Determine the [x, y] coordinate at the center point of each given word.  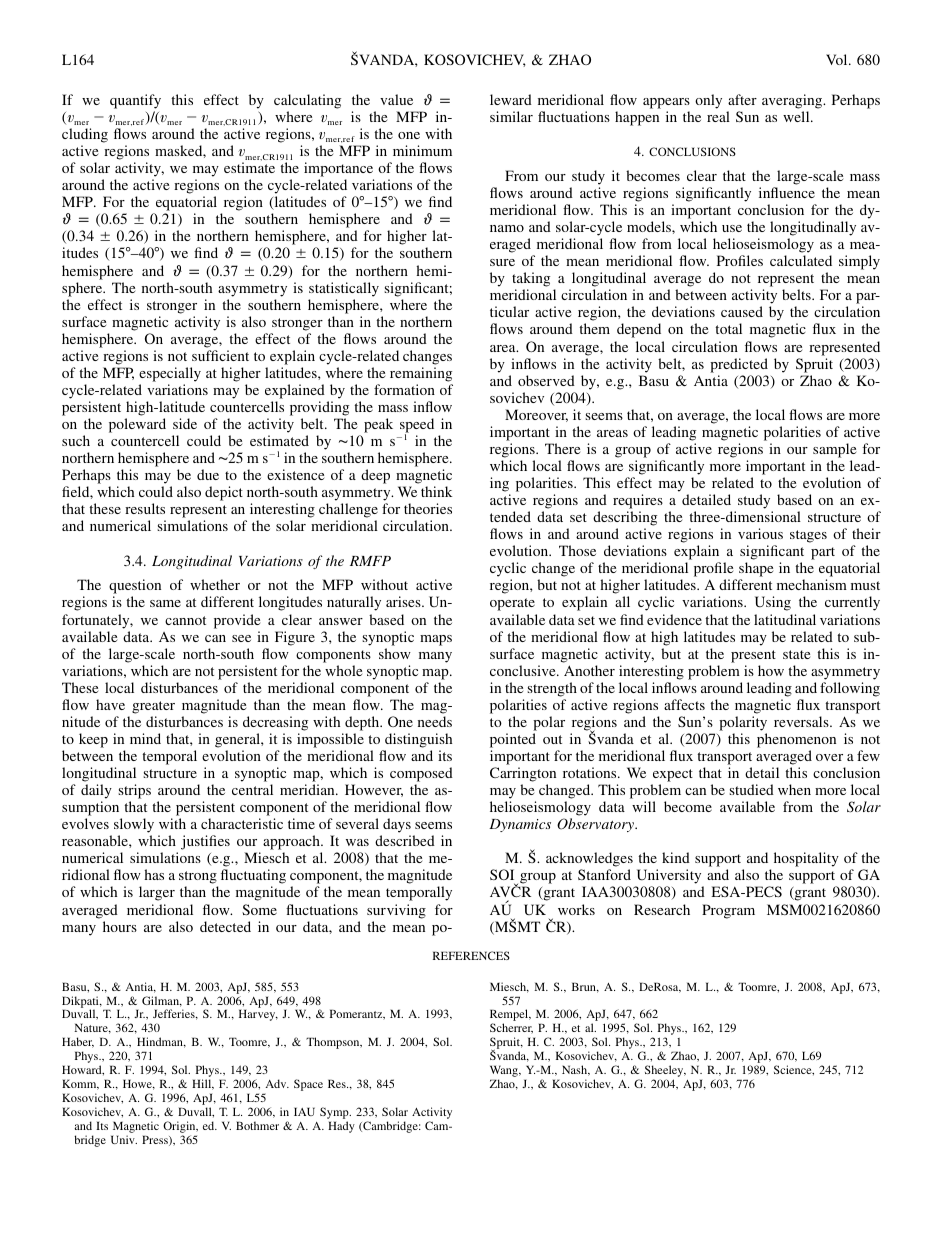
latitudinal [785, 619]
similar [511, 116]
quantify [135, 101]
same [165, 603]
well [797, 116]
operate [512, 604]
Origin [180, 1128]
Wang [505, 1072]
